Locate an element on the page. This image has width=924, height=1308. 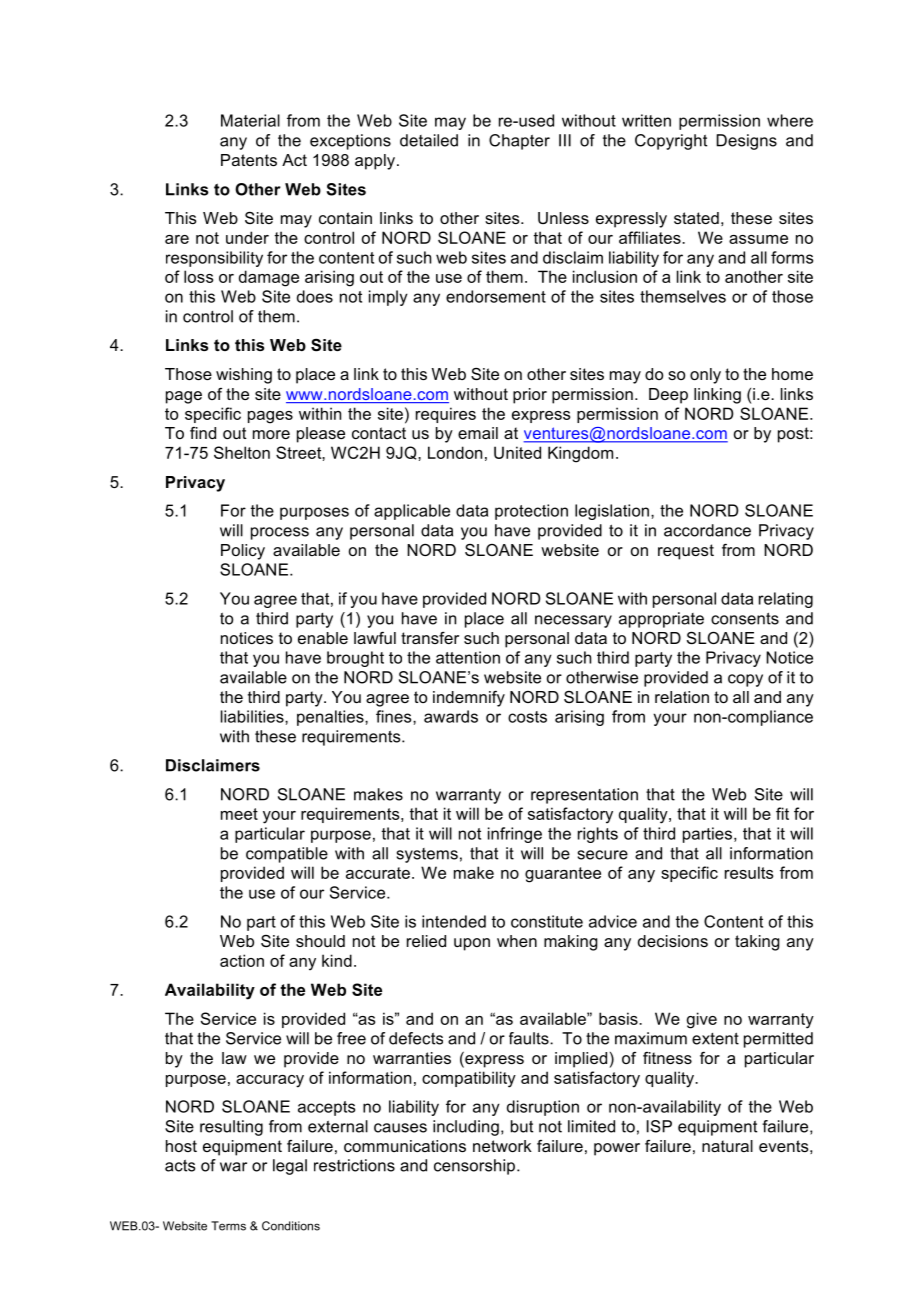
natural is located at coordinates (727, 1146).
